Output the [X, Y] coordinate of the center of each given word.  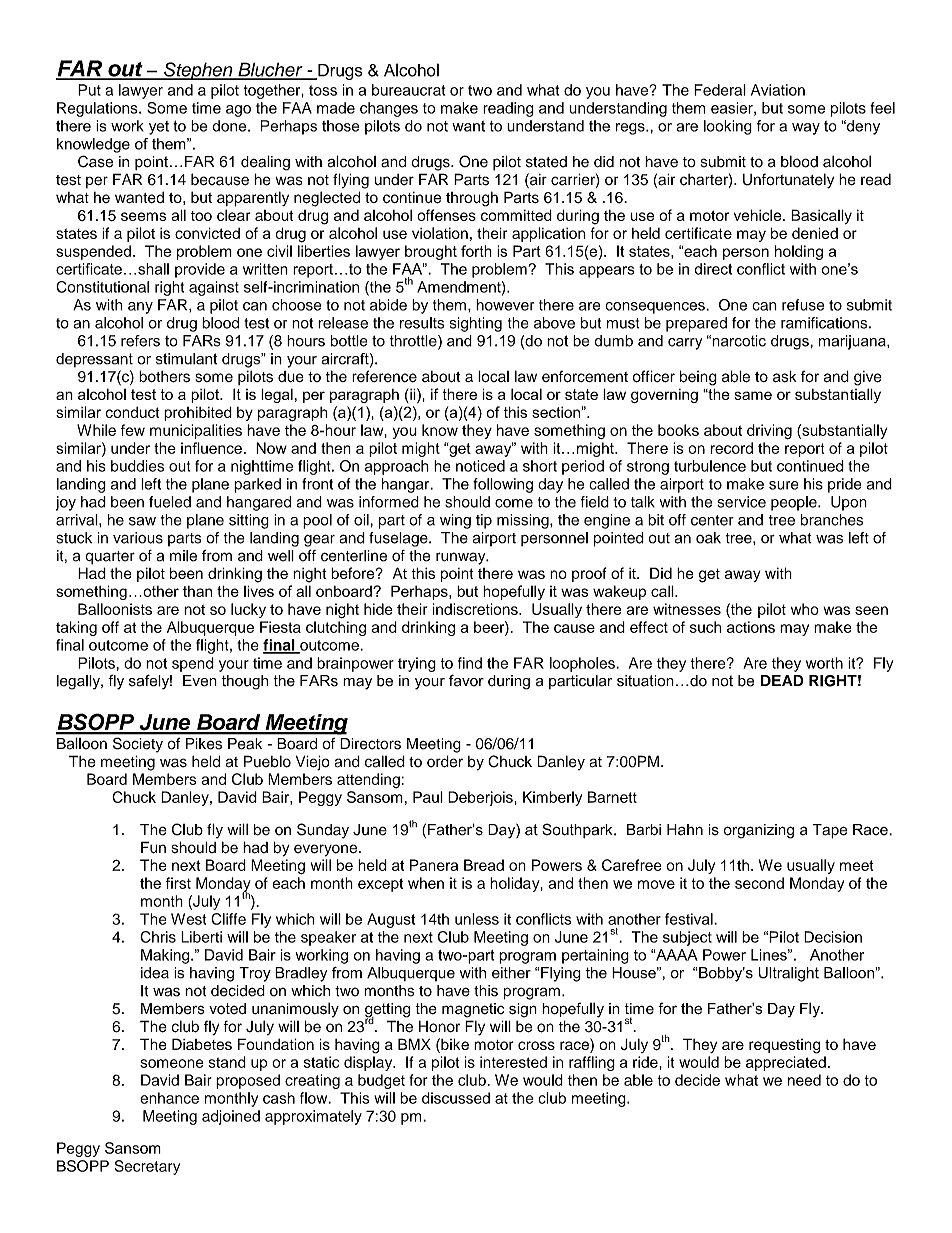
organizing [759, 831]
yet [159, 128]
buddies [137, 466]
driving [769, 431]
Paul [428, 797]
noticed [480, 466]
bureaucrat [408, 90]
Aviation [778, 90]
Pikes [204, 743]
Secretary [147, 1167]
